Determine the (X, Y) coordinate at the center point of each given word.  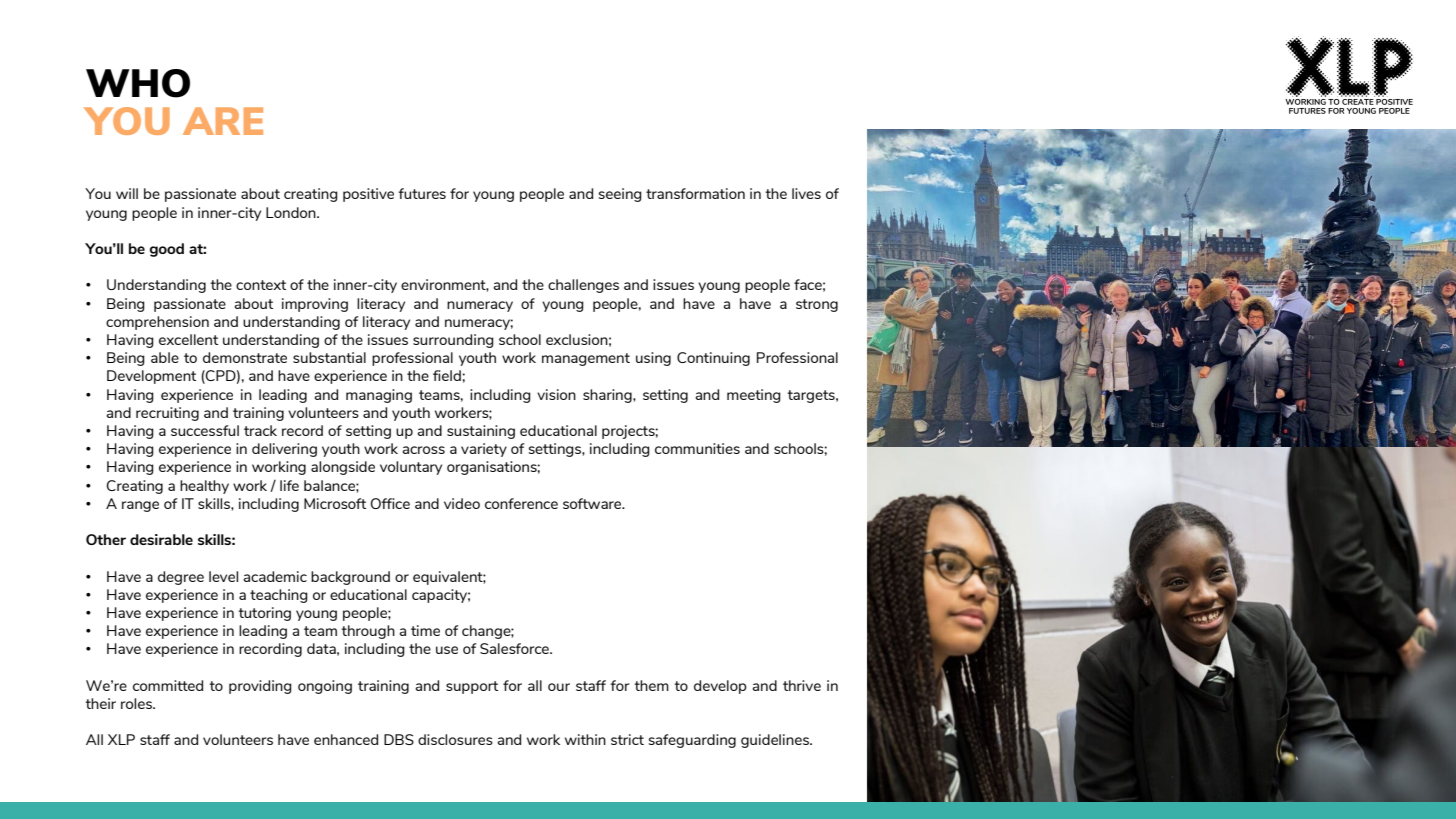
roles (137, 703)
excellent (188, 339)
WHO (138, 83)
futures (422, 193)
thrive (802, 685)
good (167, 250)
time (425, 630)
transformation (695, 193)
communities (697, 448)
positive (368, 195)
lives (806, 193)
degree (181, 578)
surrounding (453, 341)
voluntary (411, 468)
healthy (204, 487)
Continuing (713, 359)
